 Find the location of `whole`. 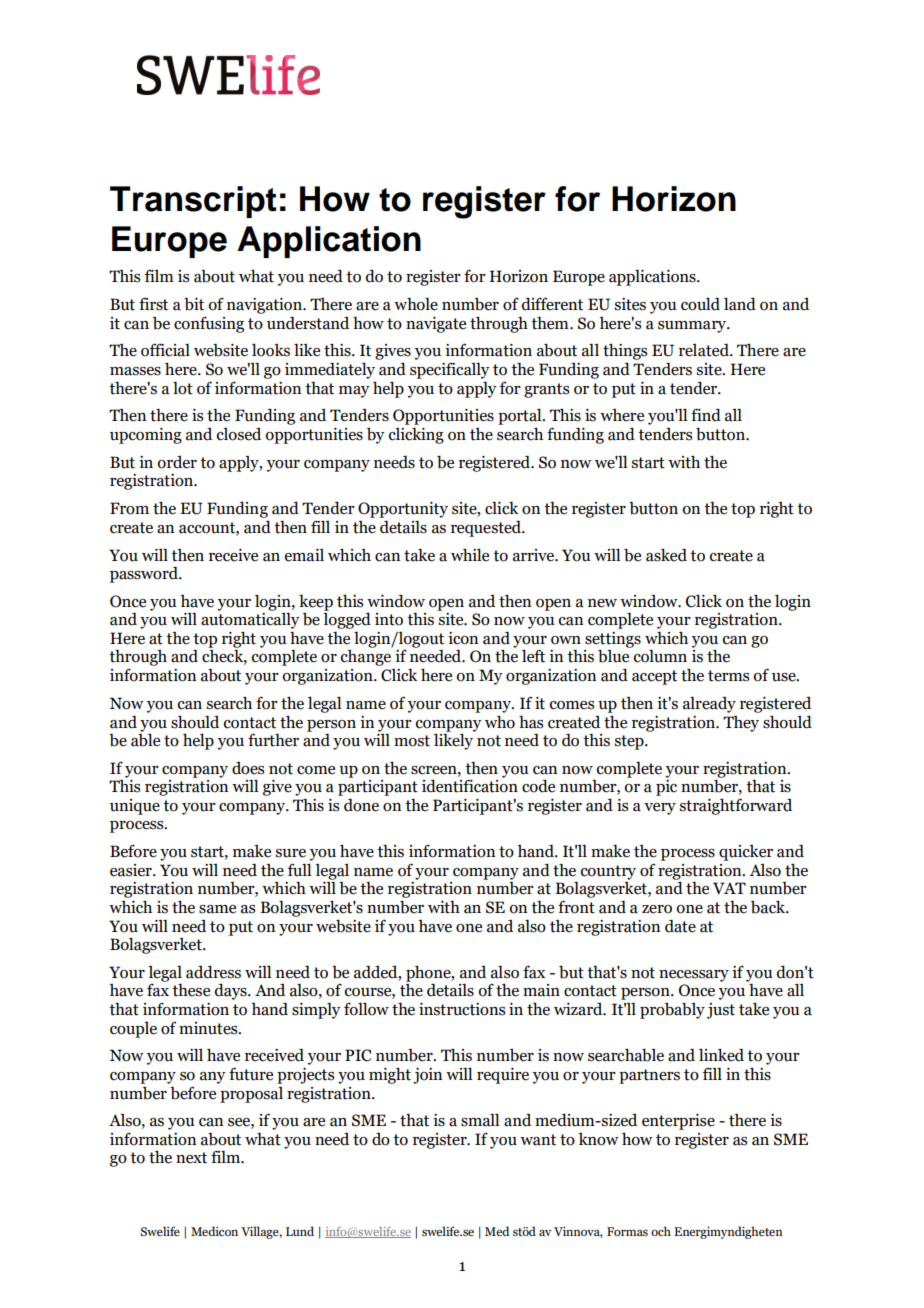

whole is located at coordinates (416, 304).
